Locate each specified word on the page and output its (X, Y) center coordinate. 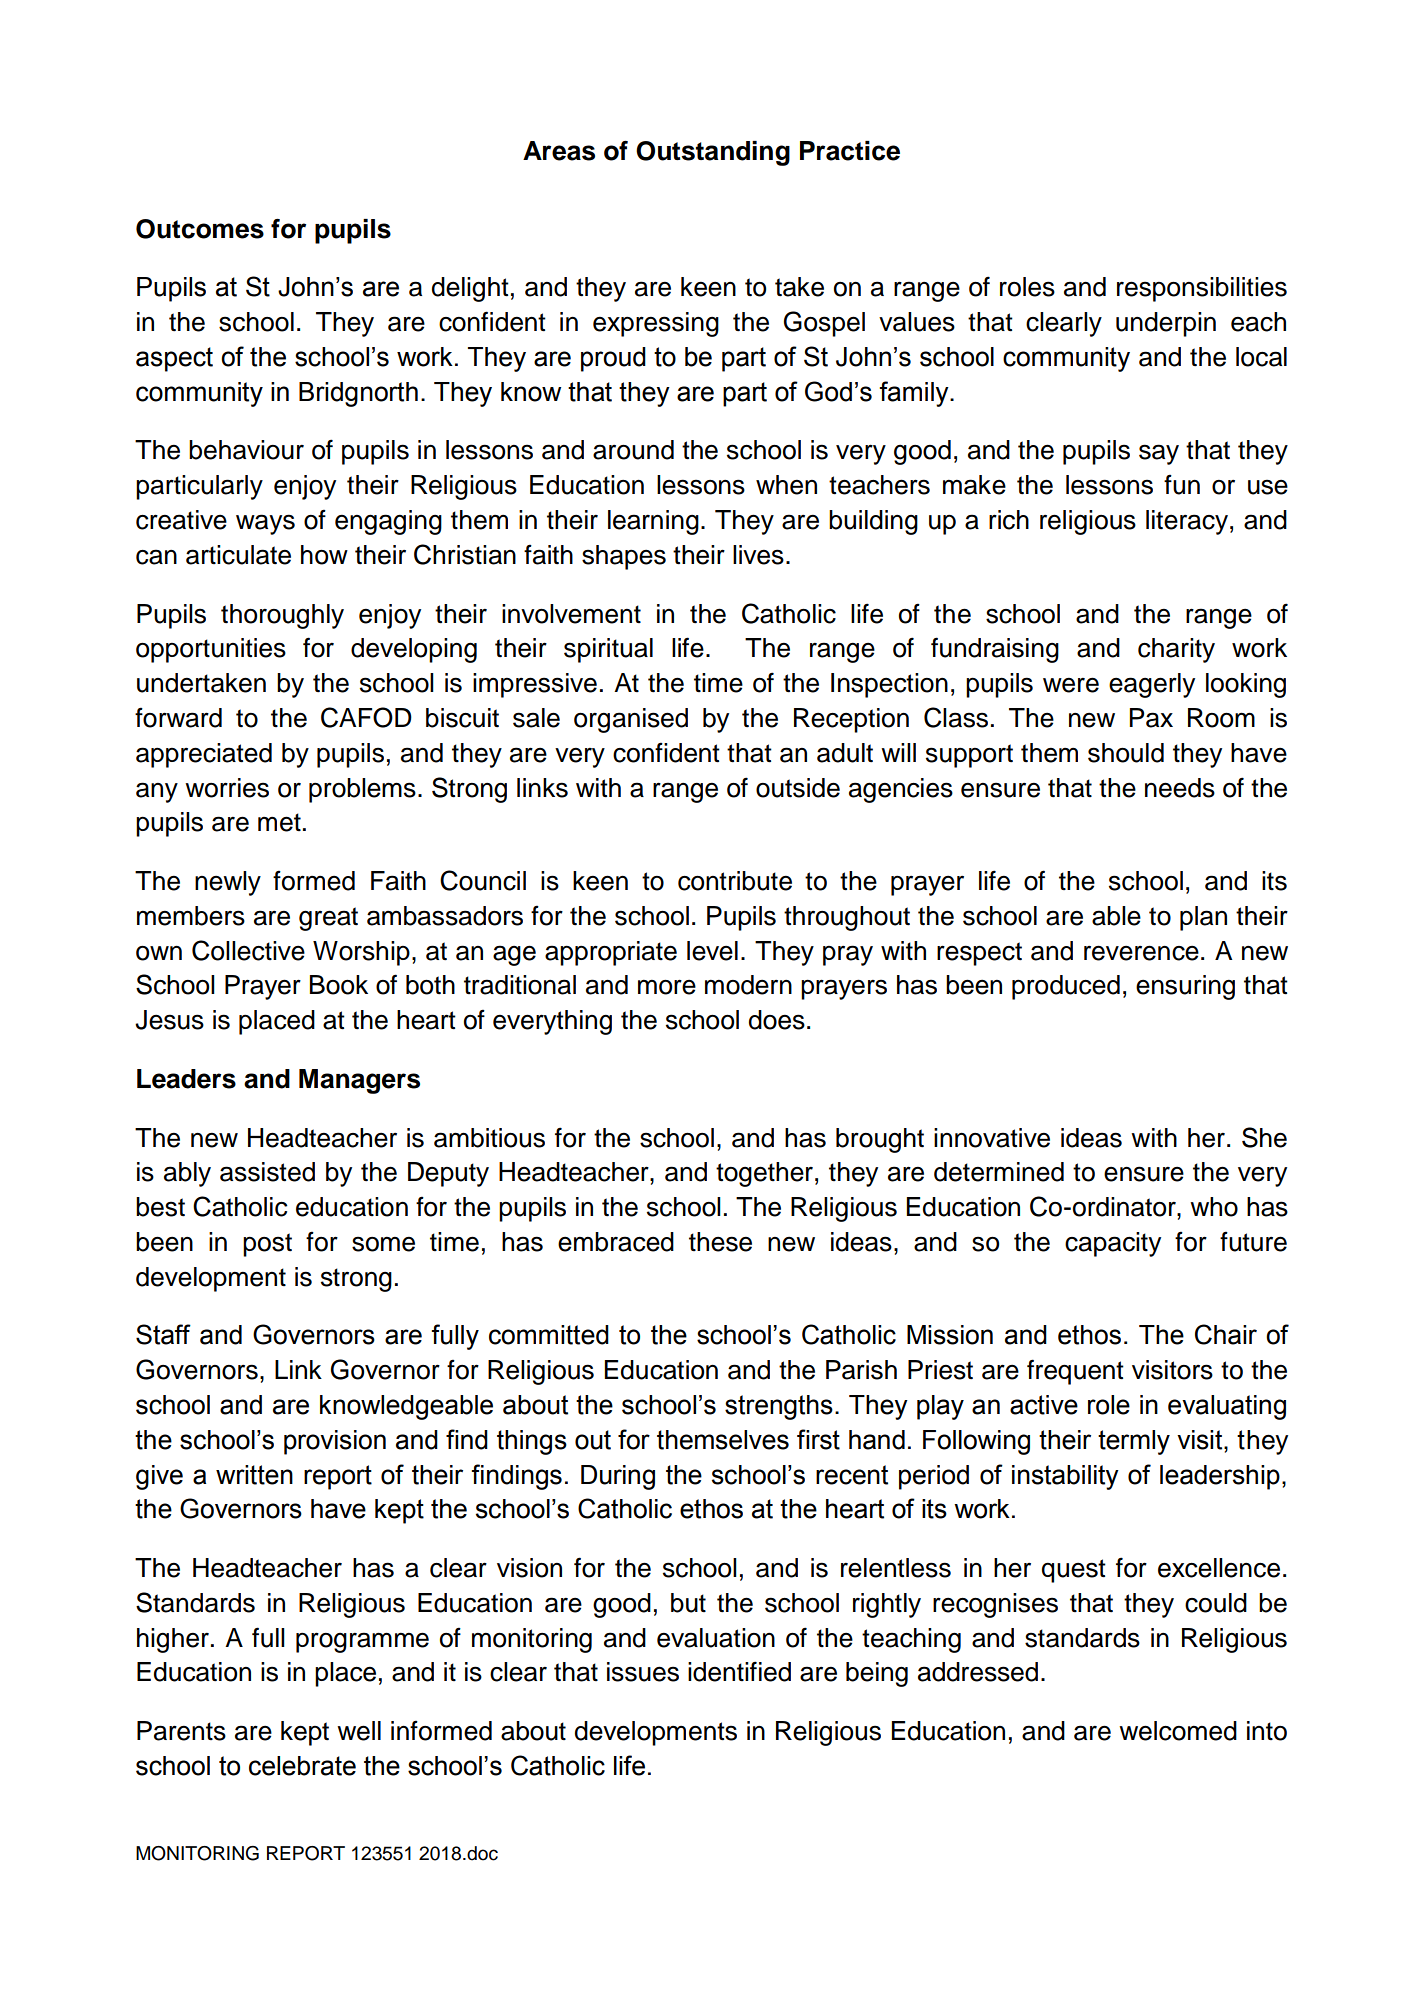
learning (653, 522)
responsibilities (1202, 289)
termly (1134, 1442)
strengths (779, 1407)
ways (265, 524)
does (777, 1020)
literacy (1187, 522)
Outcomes (200, 229)
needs (1180, 788)
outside (798, 788)
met (279, 822)
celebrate (302, 1766)
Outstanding (713, 153)
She (1264, 1137)
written (254, 1475)
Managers (359, 1081)
